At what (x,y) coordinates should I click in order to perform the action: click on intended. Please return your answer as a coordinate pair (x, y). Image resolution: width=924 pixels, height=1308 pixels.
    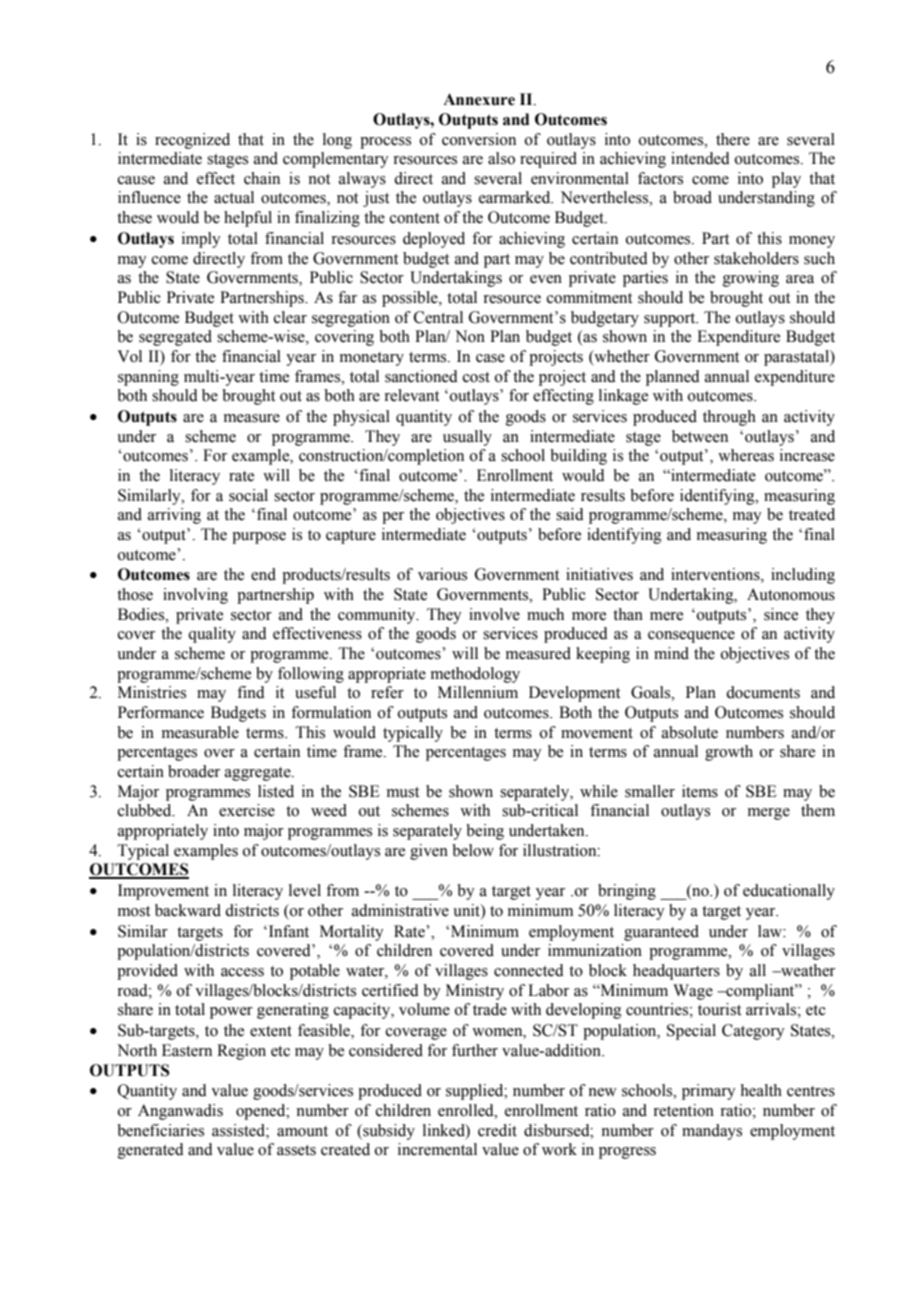
    Looking at the image, I should click on (700, 158).
